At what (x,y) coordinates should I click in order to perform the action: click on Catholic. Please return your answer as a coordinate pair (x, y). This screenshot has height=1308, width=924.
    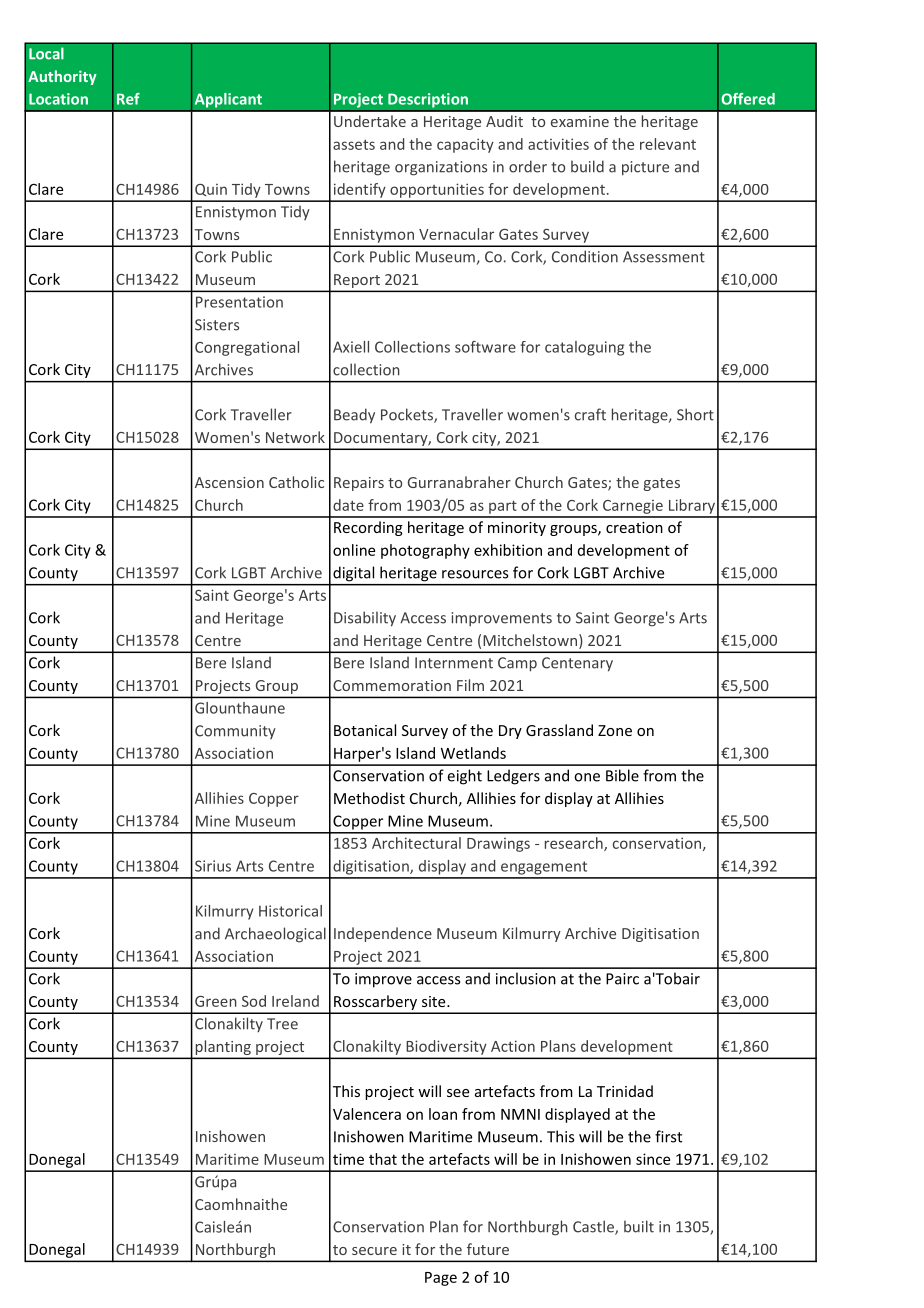
    Looking at the image, I should click on (296, 482).
